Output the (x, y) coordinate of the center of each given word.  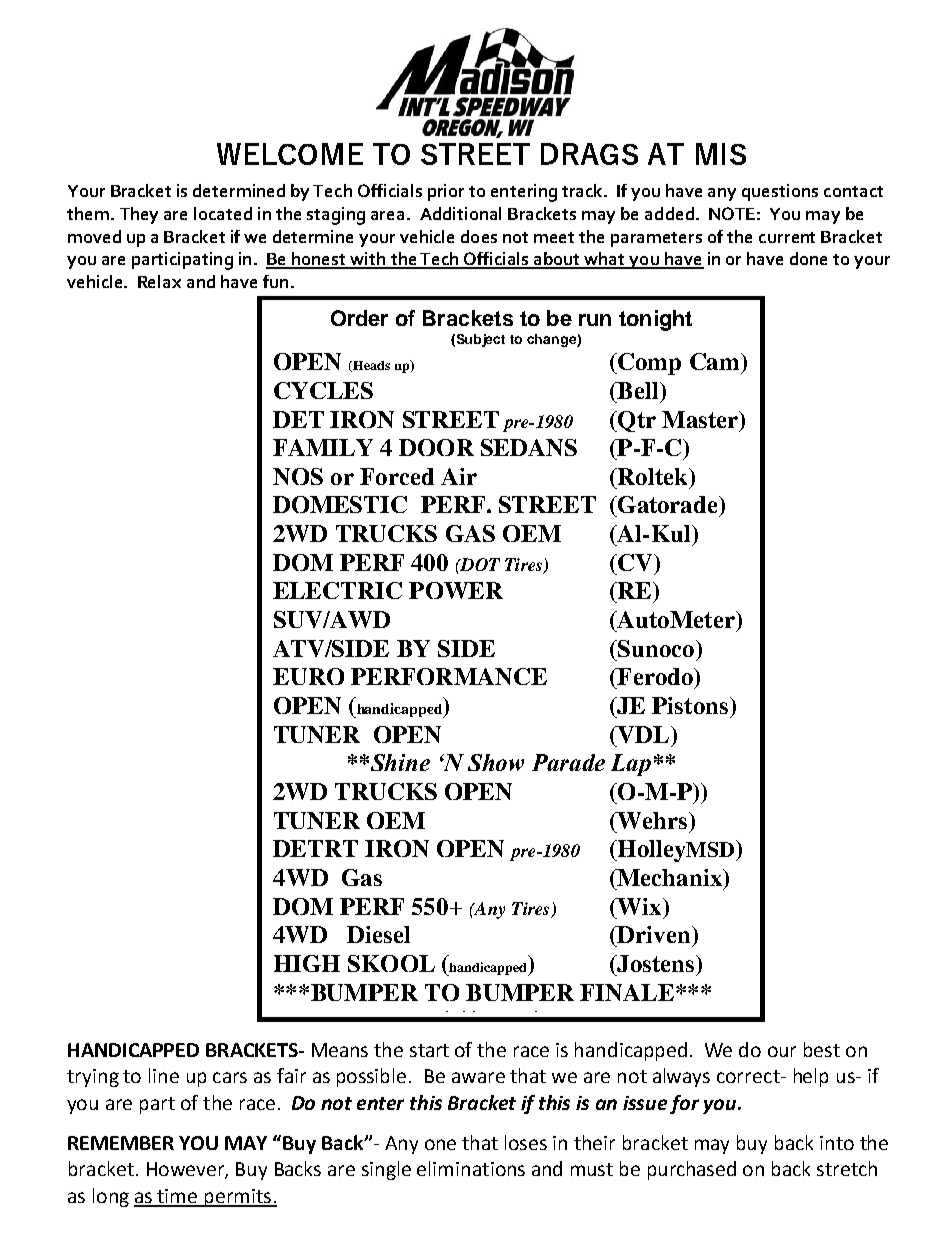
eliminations (471, 1168)
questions (780, 192)
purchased (692, 1170)
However (186, 1170)
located (223, 213)
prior (446, 192)
